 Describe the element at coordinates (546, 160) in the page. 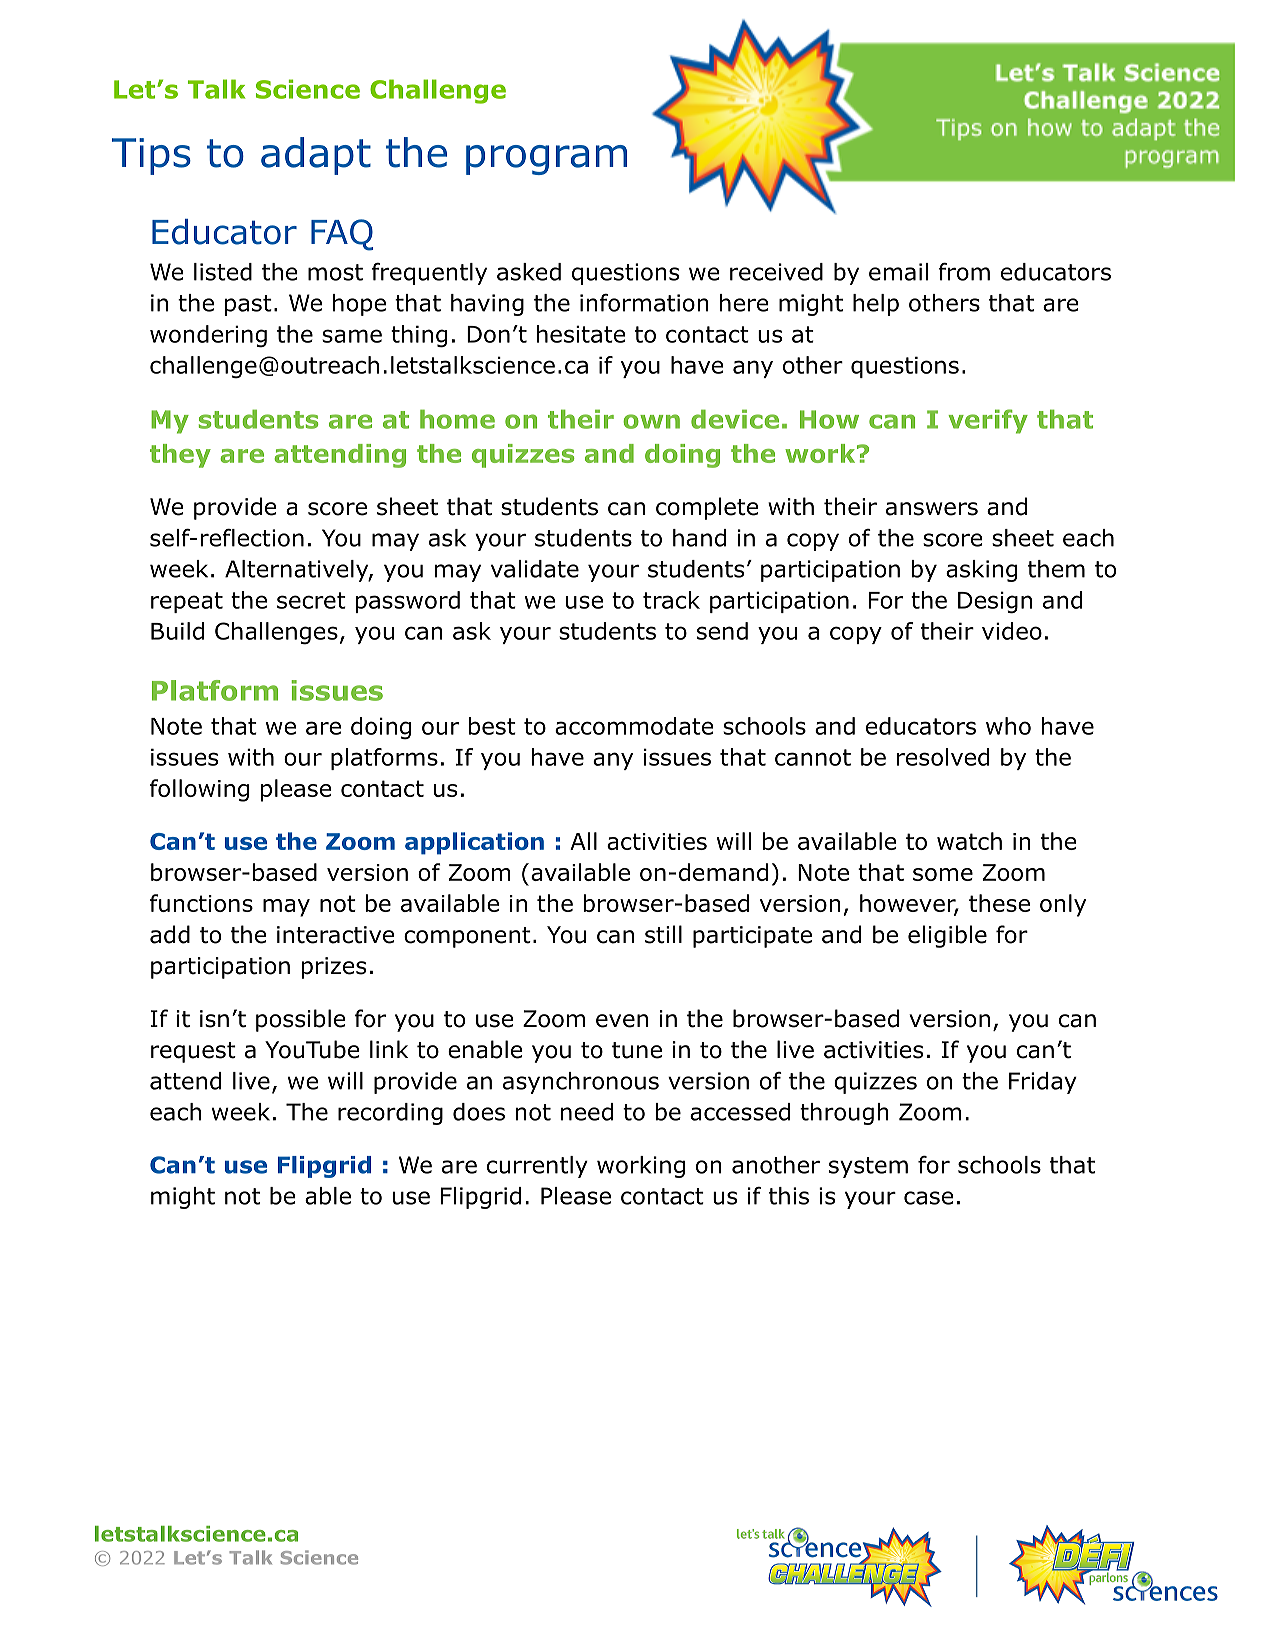

I see `program` at that location.
